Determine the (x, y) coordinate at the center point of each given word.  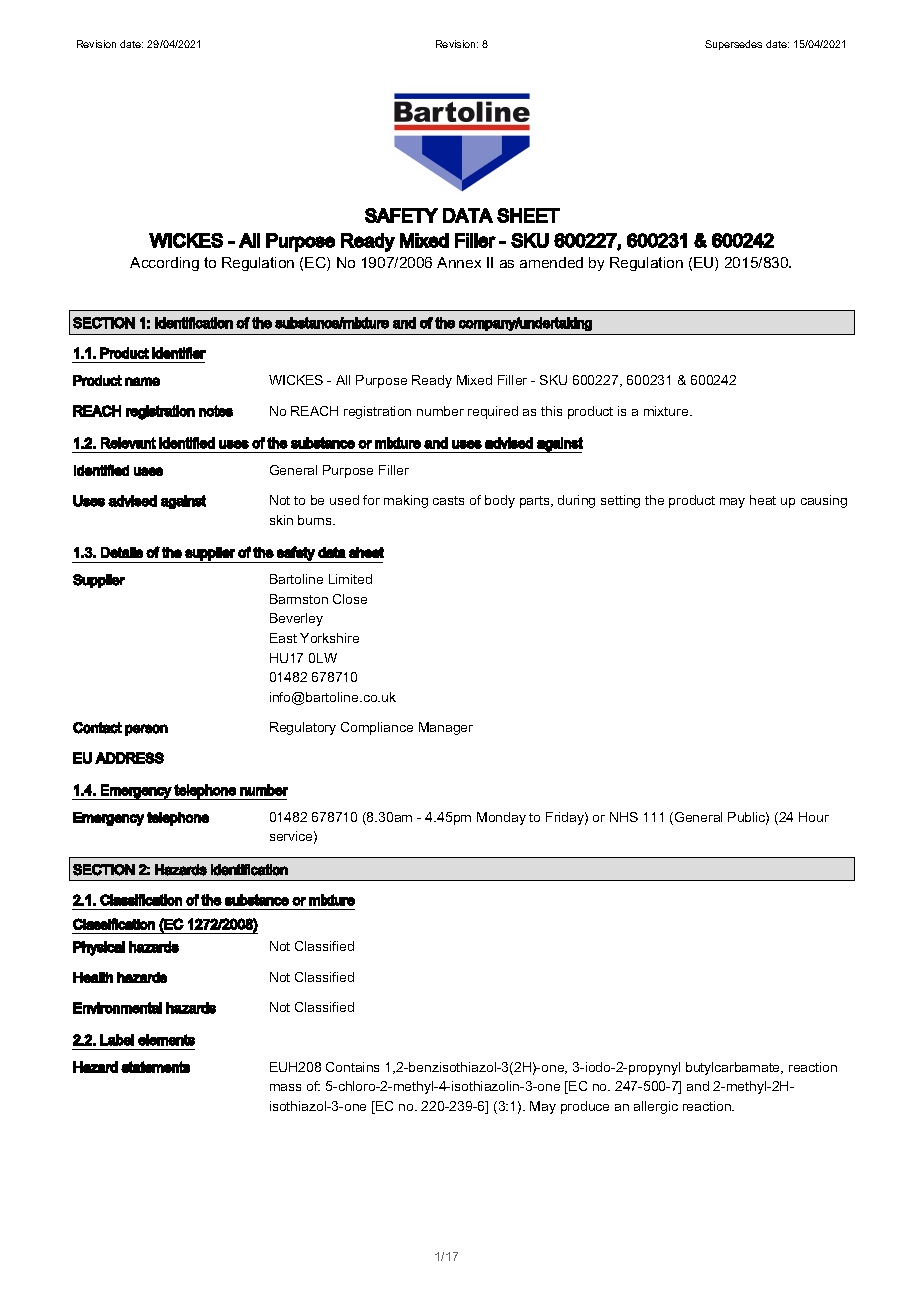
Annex (459, 262)
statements (155, 1067)
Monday (501, 818)
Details (122, 552)
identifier (179, 353)
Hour (814, 817)
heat (763, 500)
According (164, 264)
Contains (352, 1067)
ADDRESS (129, 758)
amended (551, 262)
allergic (656, 1107)
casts (448, 500)
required (493, 412)
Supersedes (733, 45)
